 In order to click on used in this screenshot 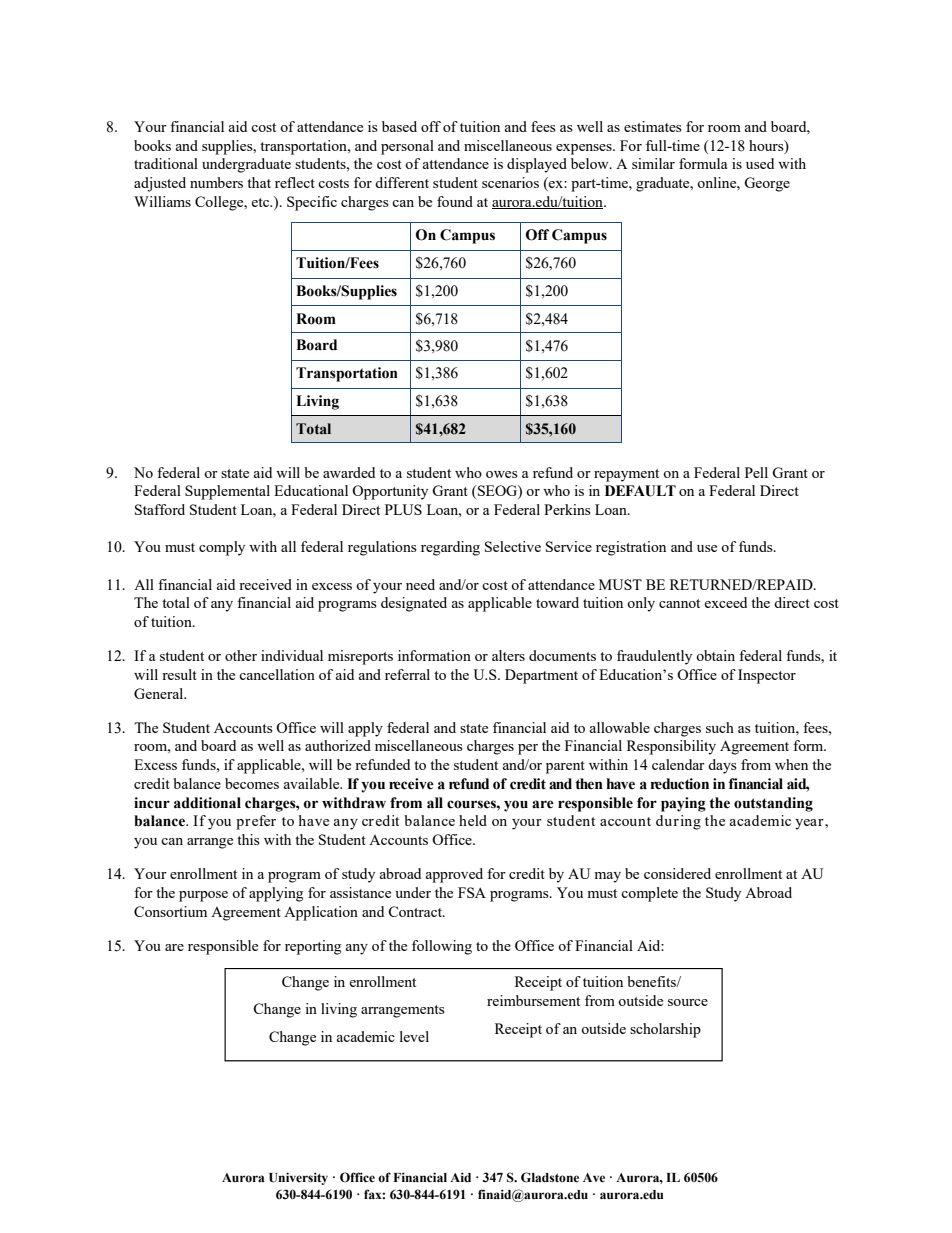, I will do `click(760, 163)`.
